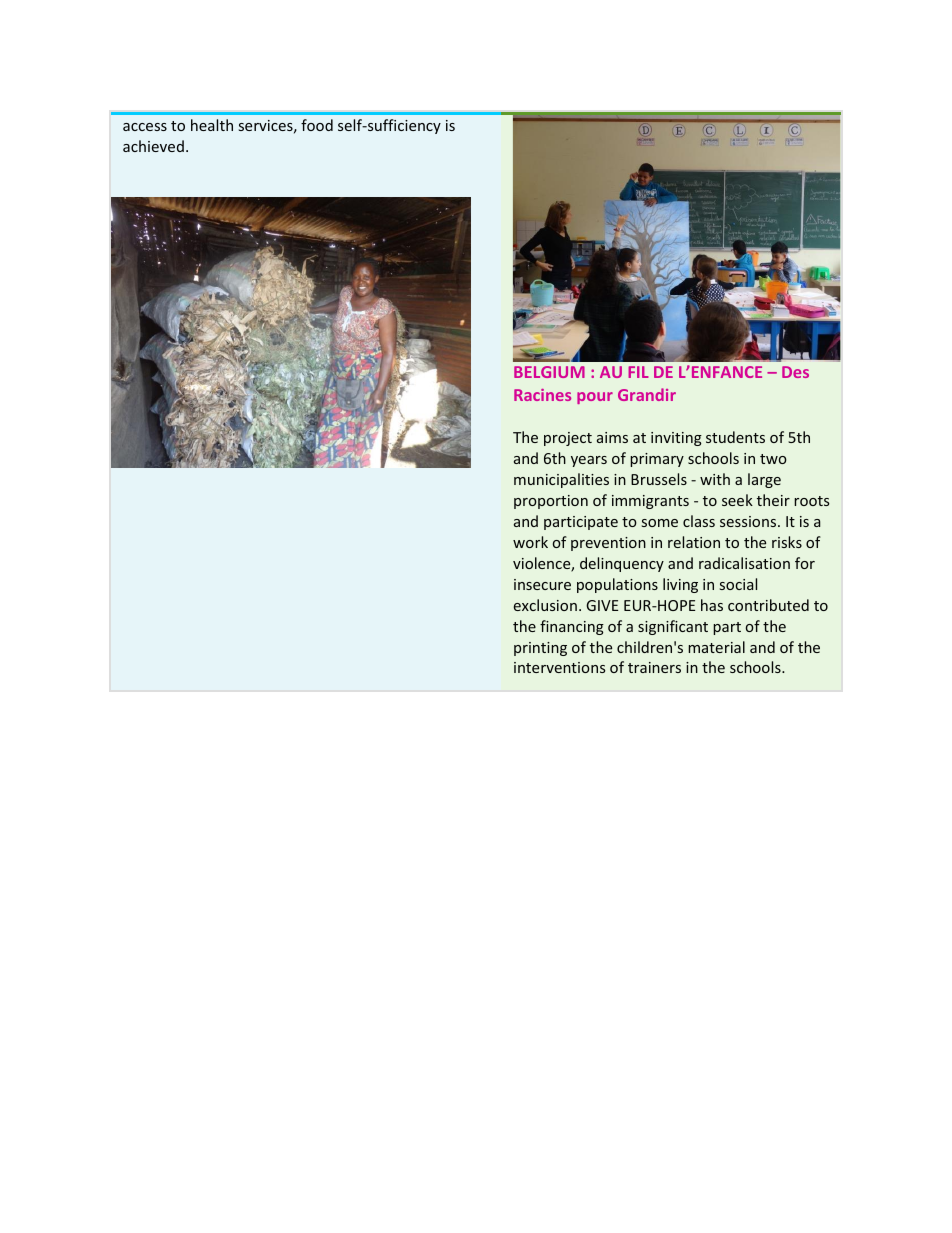 Image resolution: width=952 pixels, height=1233 pixels. I want to click on students, so click(735, 437).
